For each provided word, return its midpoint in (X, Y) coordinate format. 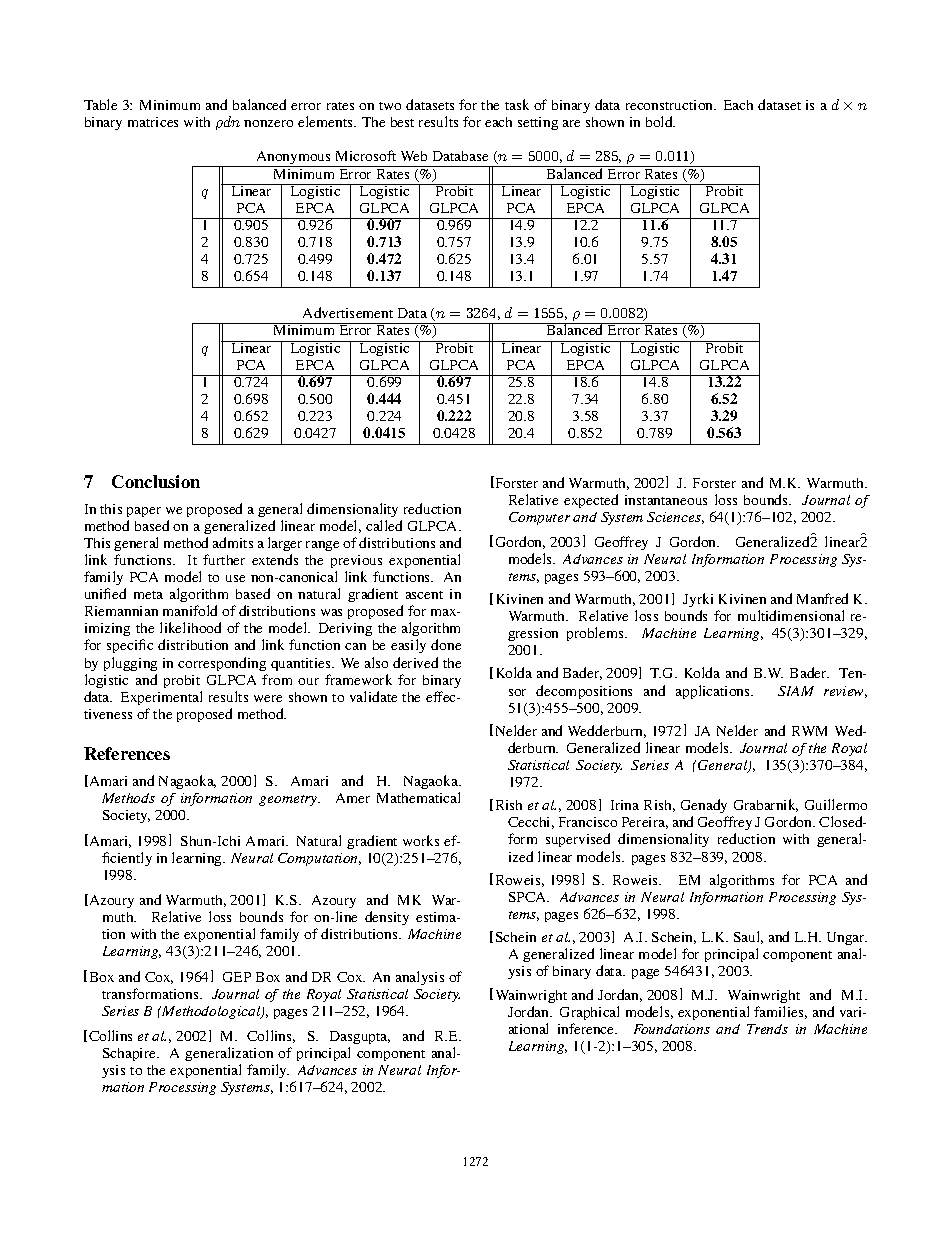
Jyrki (698, 600)
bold (660, 121)
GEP (237, 977)
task (517, 104)
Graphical (589, 1013)
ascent (424, 595)
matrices (153, 122)
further (224, 559)
